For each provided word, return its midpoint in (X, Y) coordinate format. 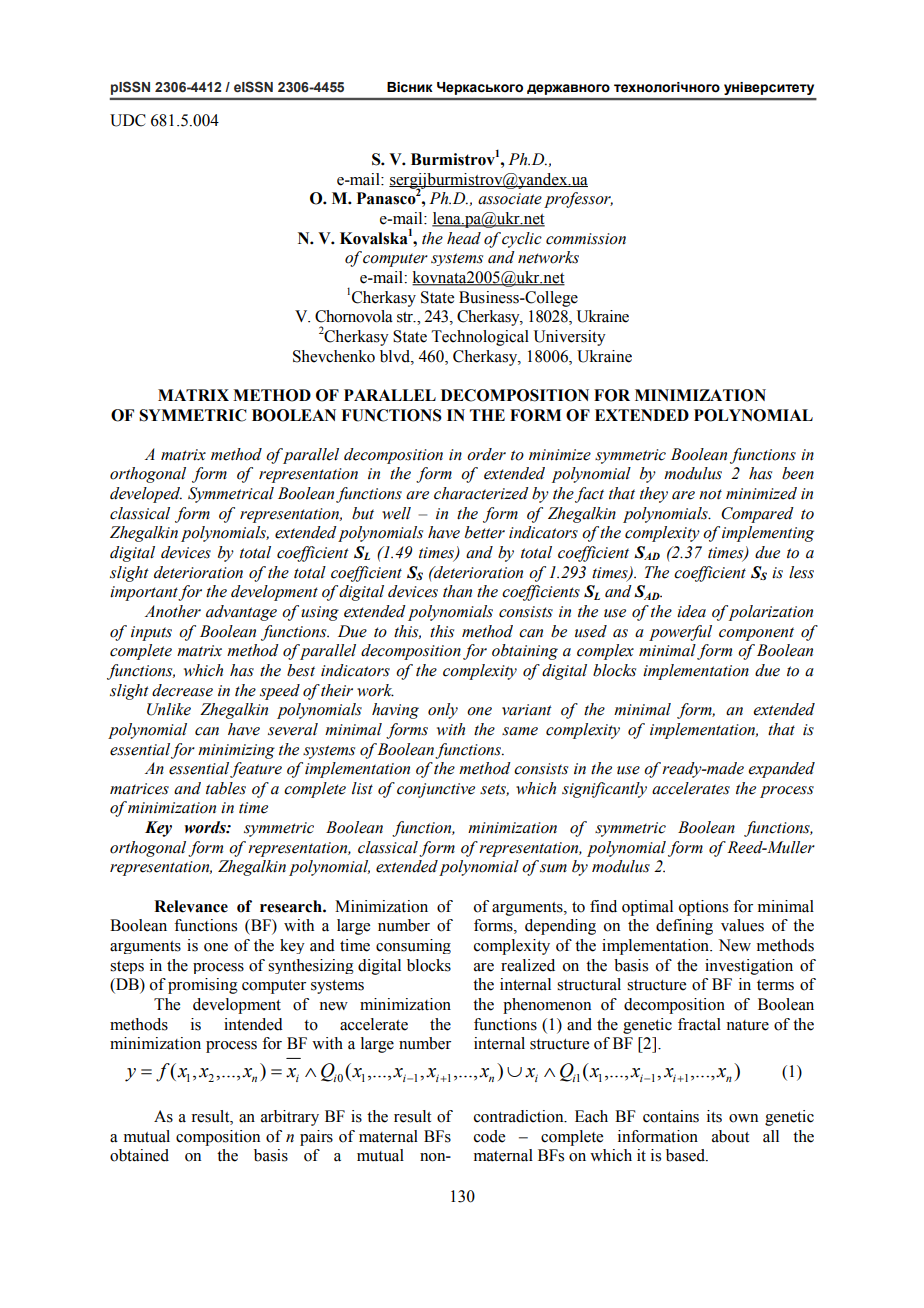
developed (146, 495)
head (464, 238)
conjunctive (436, 790)
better (485, 532)
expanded (781, 770)
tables (226, 788)
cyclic (522, 240)
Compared (757, 515)
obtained (139, 1155)
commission (586, 239)
